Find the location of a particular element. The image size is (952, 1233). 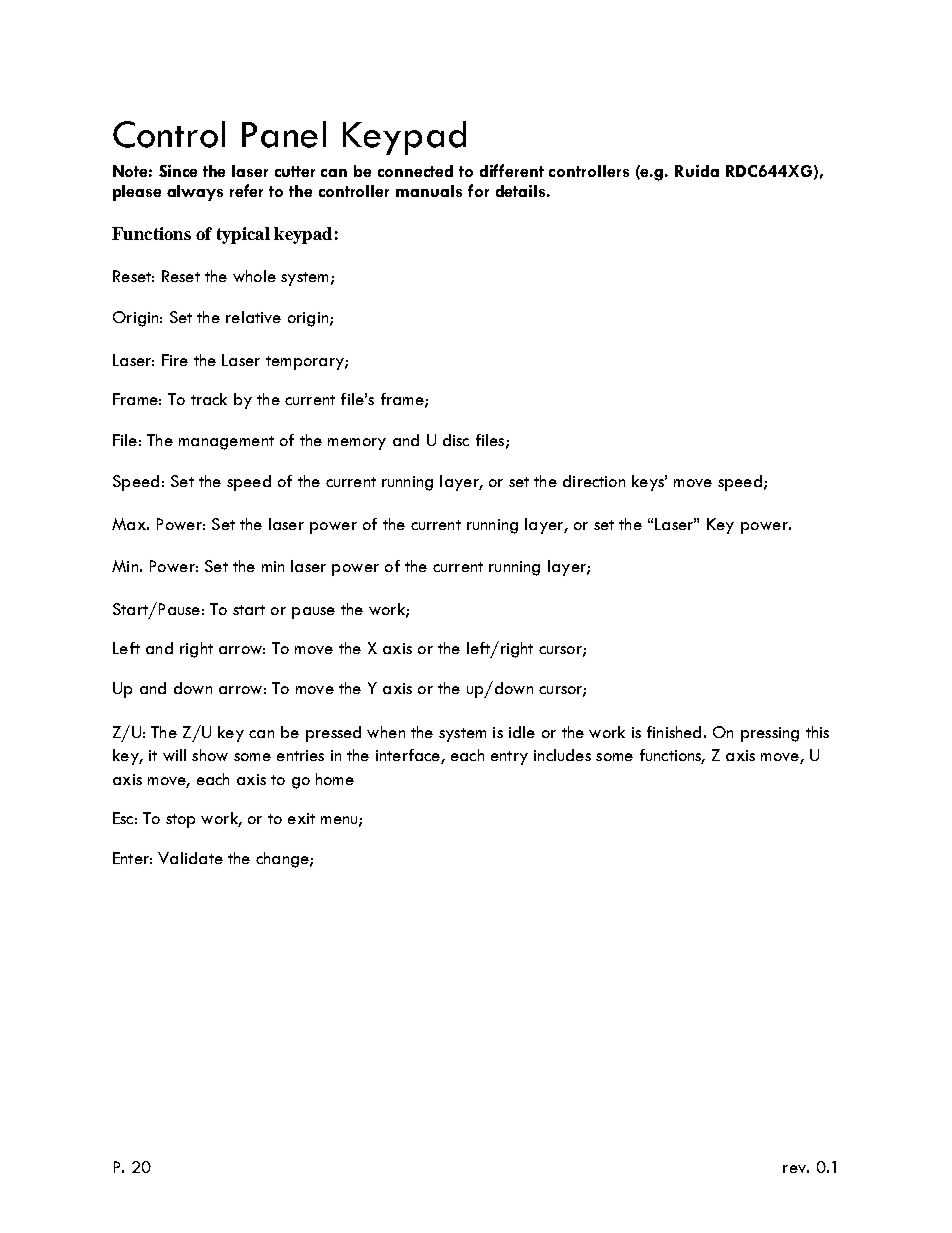

pressed is located at coordinates (333, 734).
